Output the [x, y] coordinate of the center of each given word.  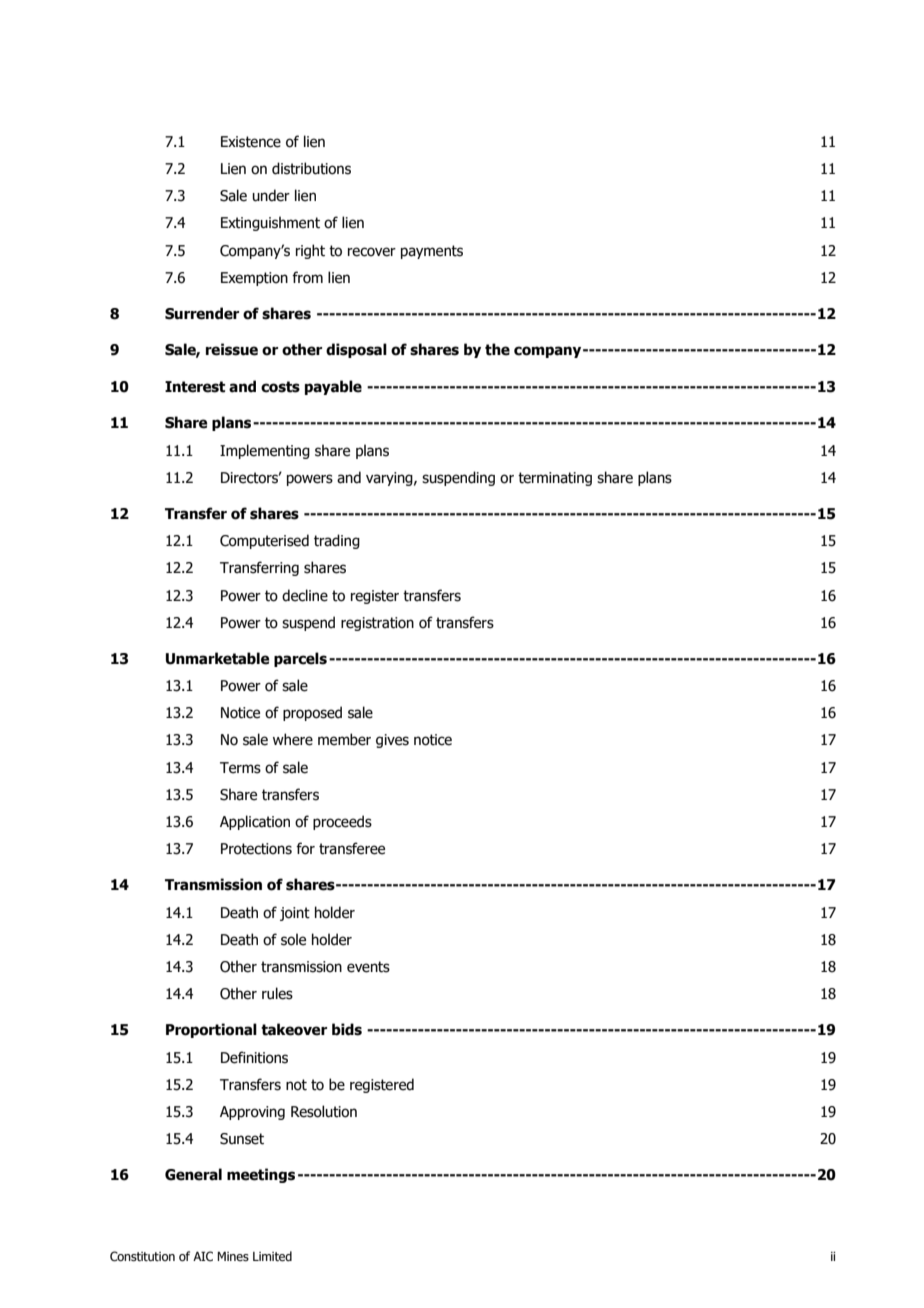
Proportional [211, 1030]
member [344, 739]
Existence [251, 142]
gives [392, 741]
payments [432, 252]
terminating [555, 479]
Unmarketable [217, 658]
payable [333, 387]
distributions [311, 168]
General [193, 1174]
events [368, 967]
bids [347, 1029]
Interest [195, 387]
